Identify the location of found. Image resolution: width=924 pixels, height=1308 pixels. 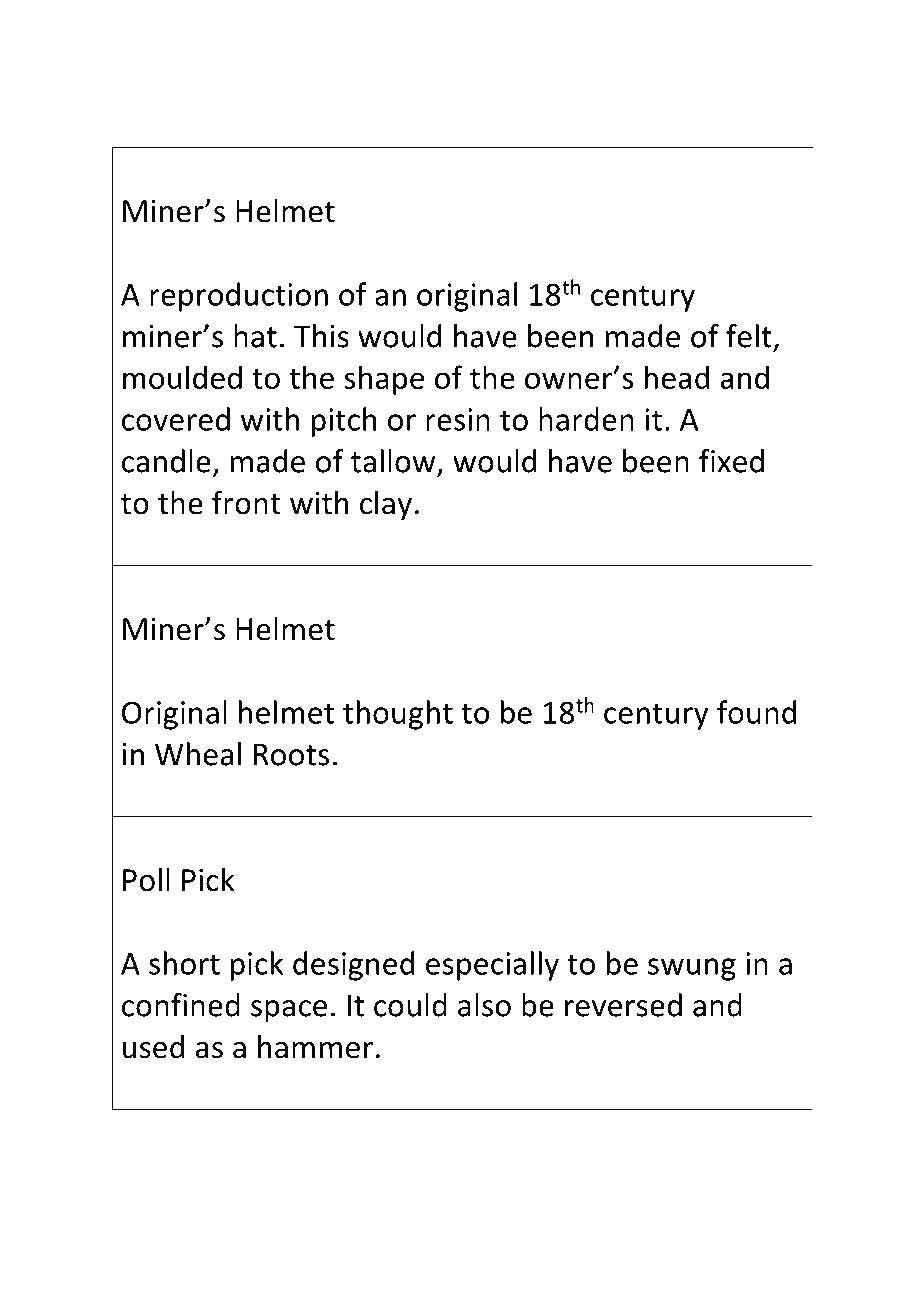
(756, 712).
